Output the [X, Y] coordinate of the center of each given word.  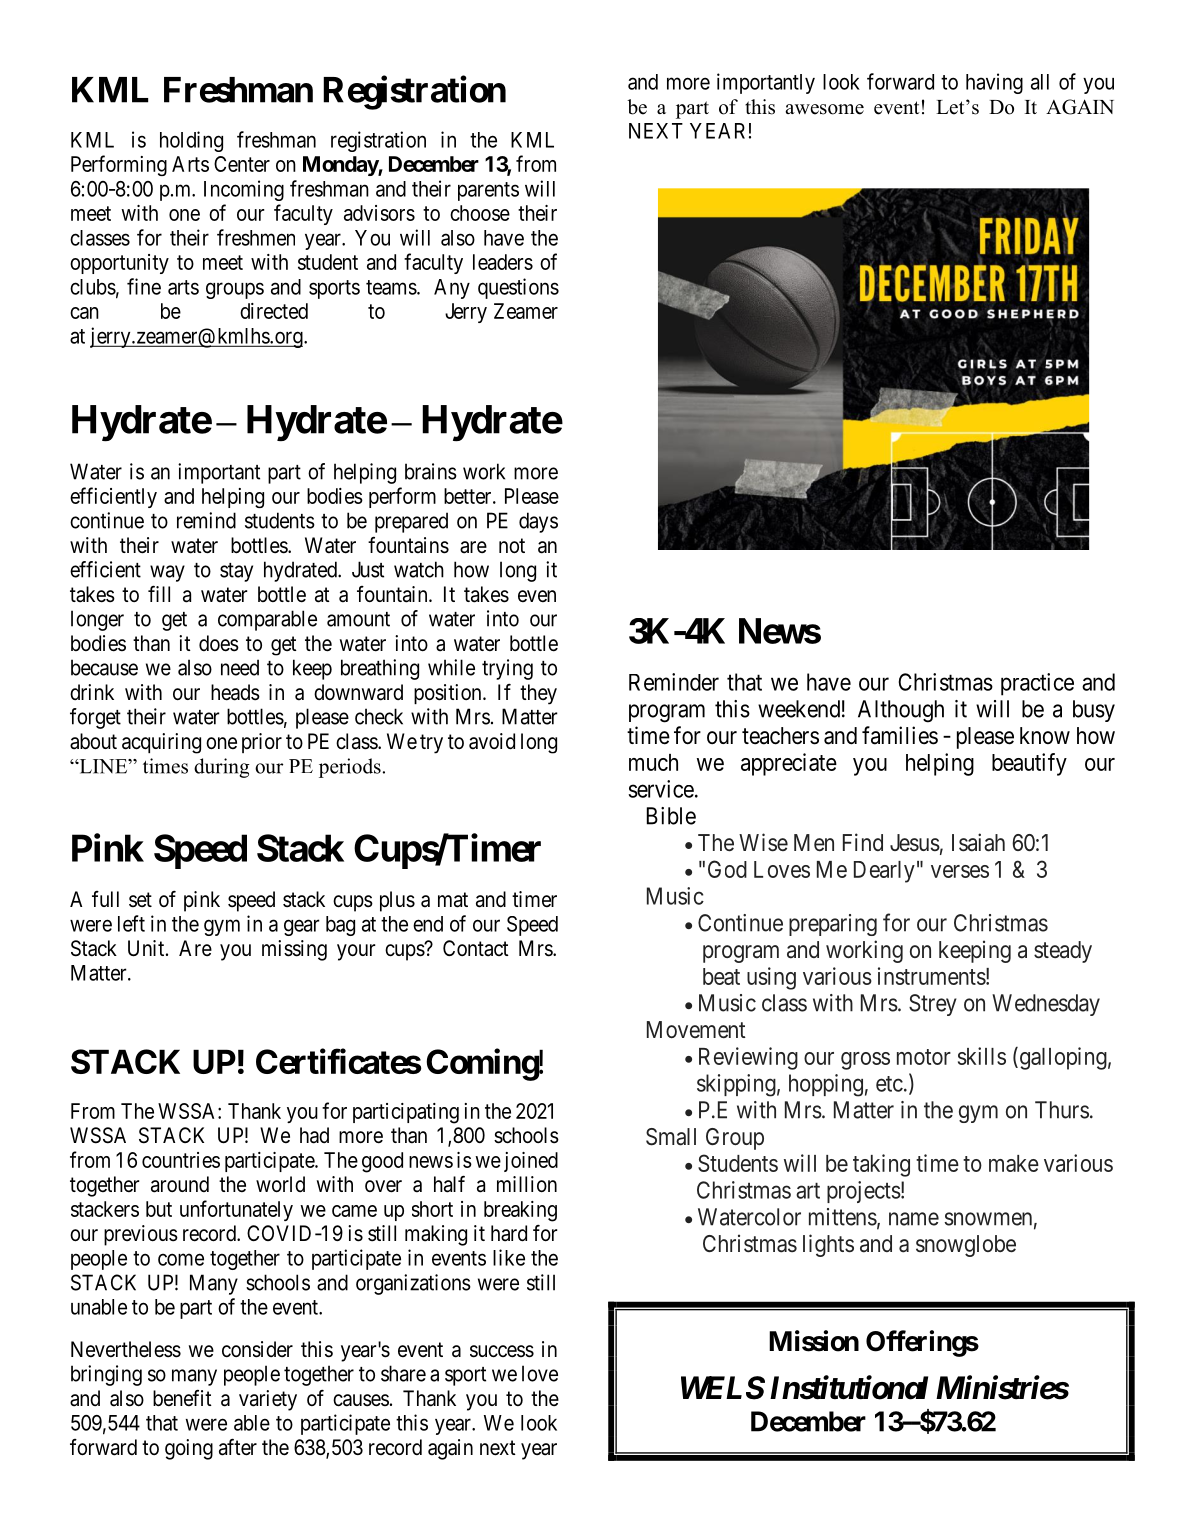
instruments [932, 976]
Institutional [849, 1387]
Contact [476, 948]
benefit [182, 1398]
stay [236, 572]
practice [1037, 684]
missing [294, 950]
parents [488, 191]
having [994, 83]
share [403, 1373]
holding [191, 141]
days [538, 522]
